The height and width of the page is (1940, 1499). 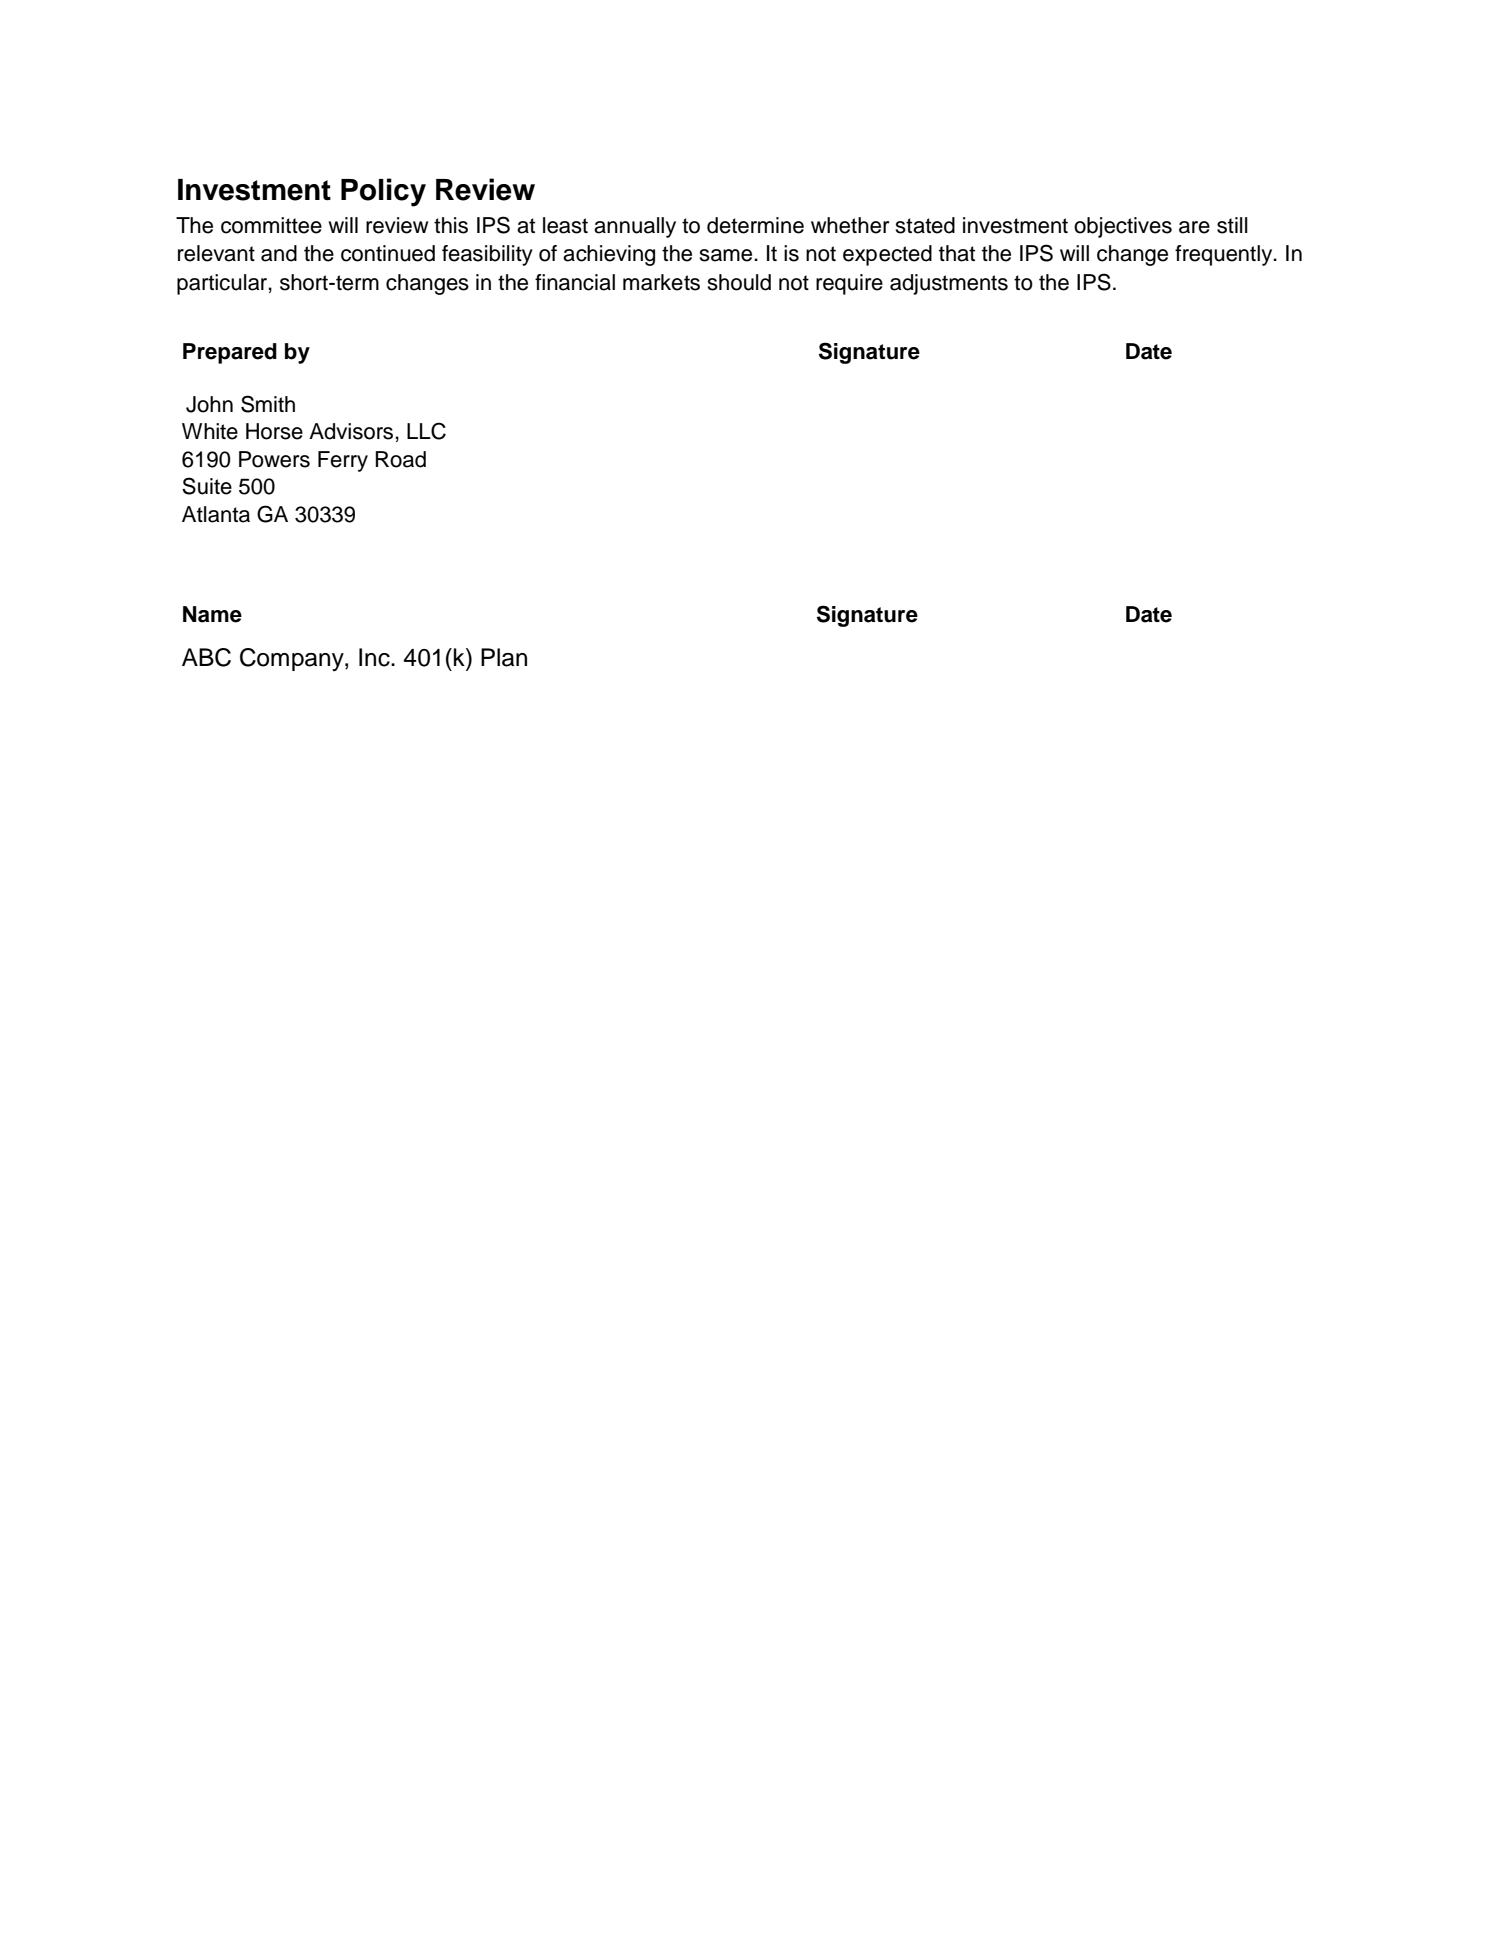 What do you see at coordinates (375, 657) in the page?
I see `Inc` at bounding box center [375, 657].
